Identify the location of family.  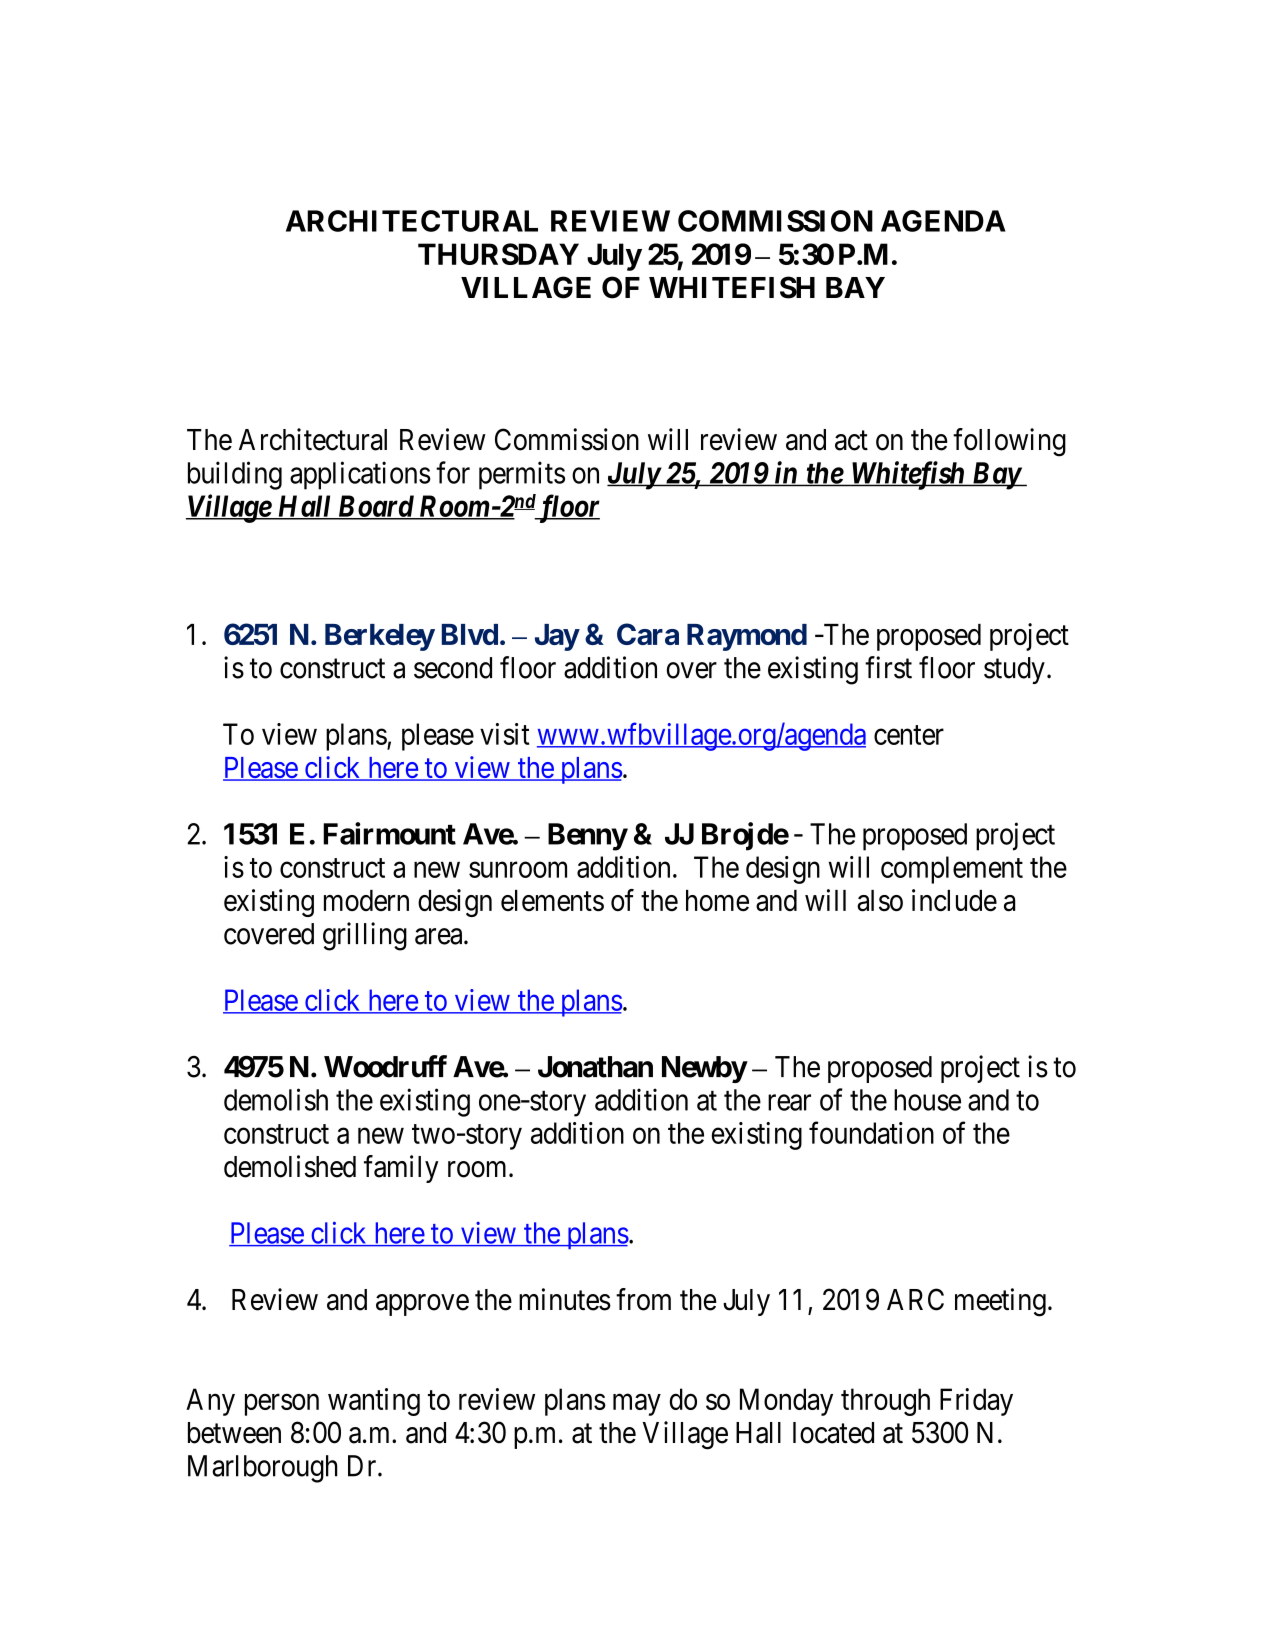
(401, 1169).
